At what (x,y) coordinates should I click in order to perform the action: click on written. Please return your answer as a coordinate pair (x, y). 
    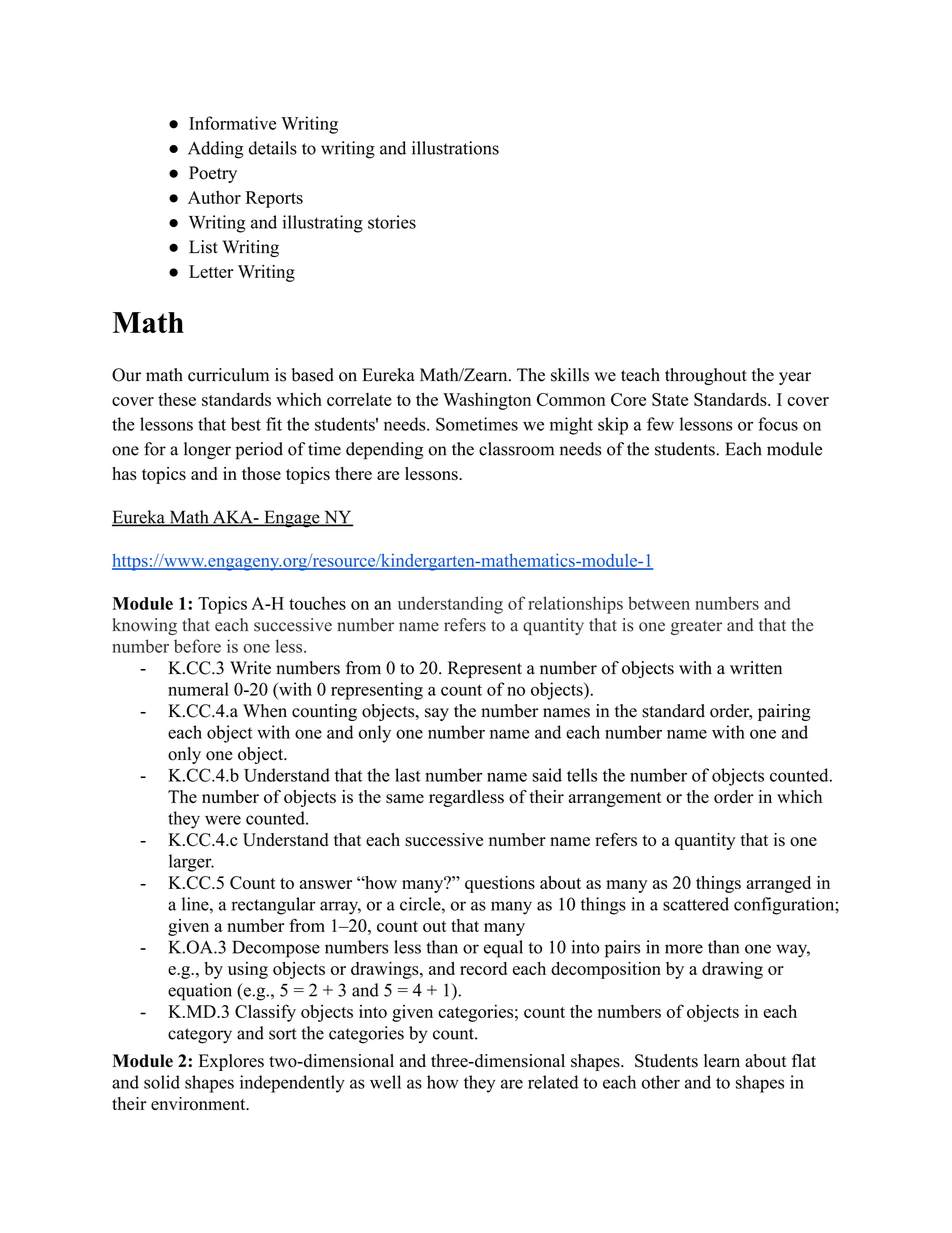
    Looking at the image, I should click on (756, 668).
